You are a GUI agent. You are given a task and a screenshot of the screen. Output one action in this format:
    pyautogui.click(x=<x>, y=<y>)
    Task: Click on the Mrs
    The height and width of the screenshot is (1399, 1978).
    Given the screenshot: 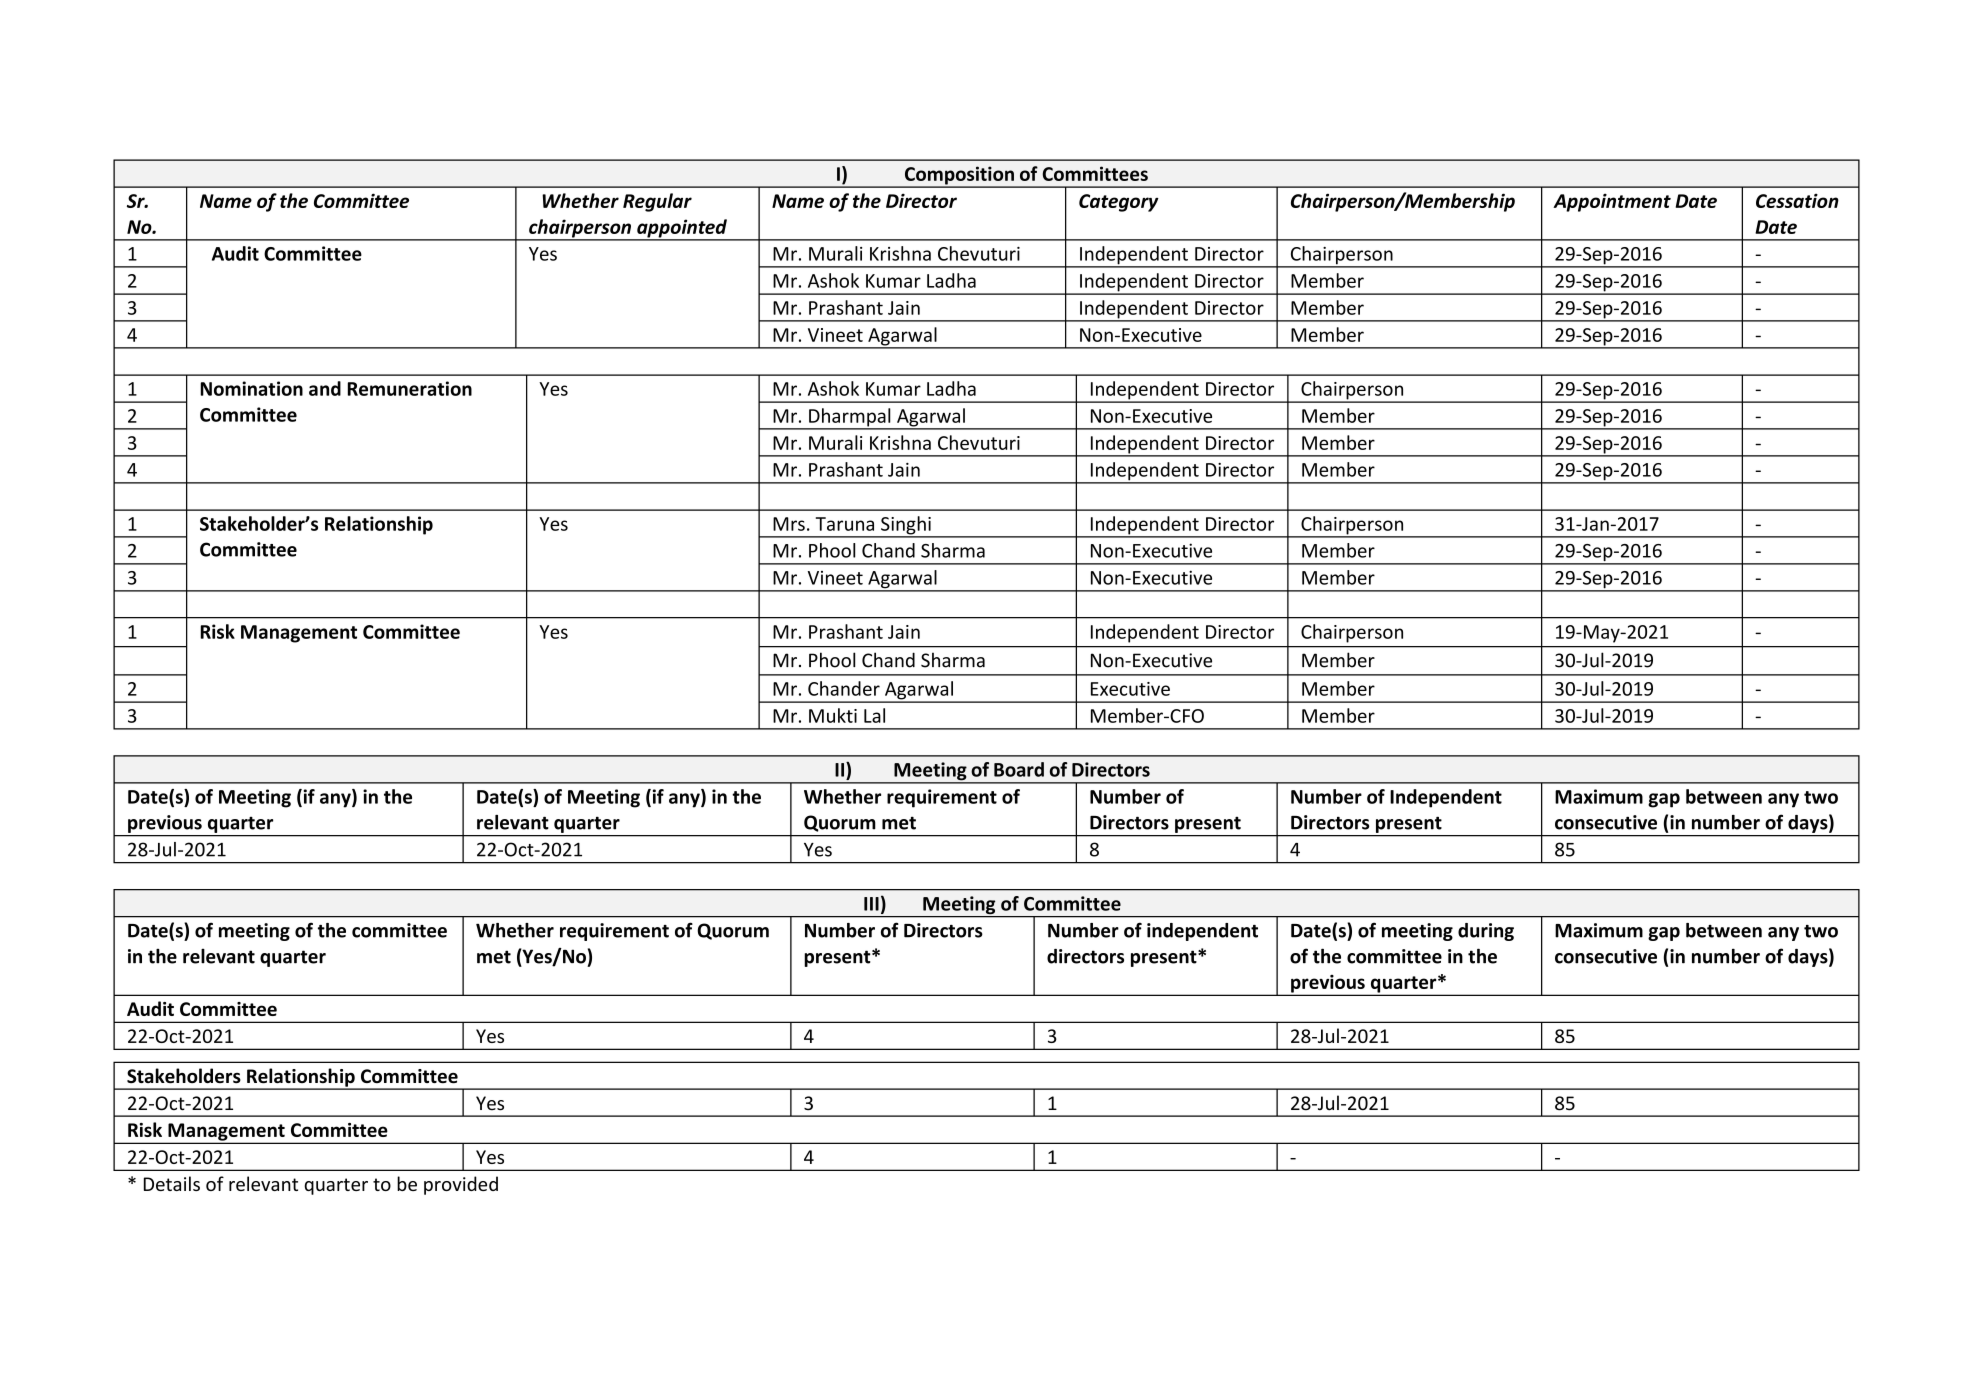 What is the action you would take?
    pyautogui.click(x=789, y=524)
